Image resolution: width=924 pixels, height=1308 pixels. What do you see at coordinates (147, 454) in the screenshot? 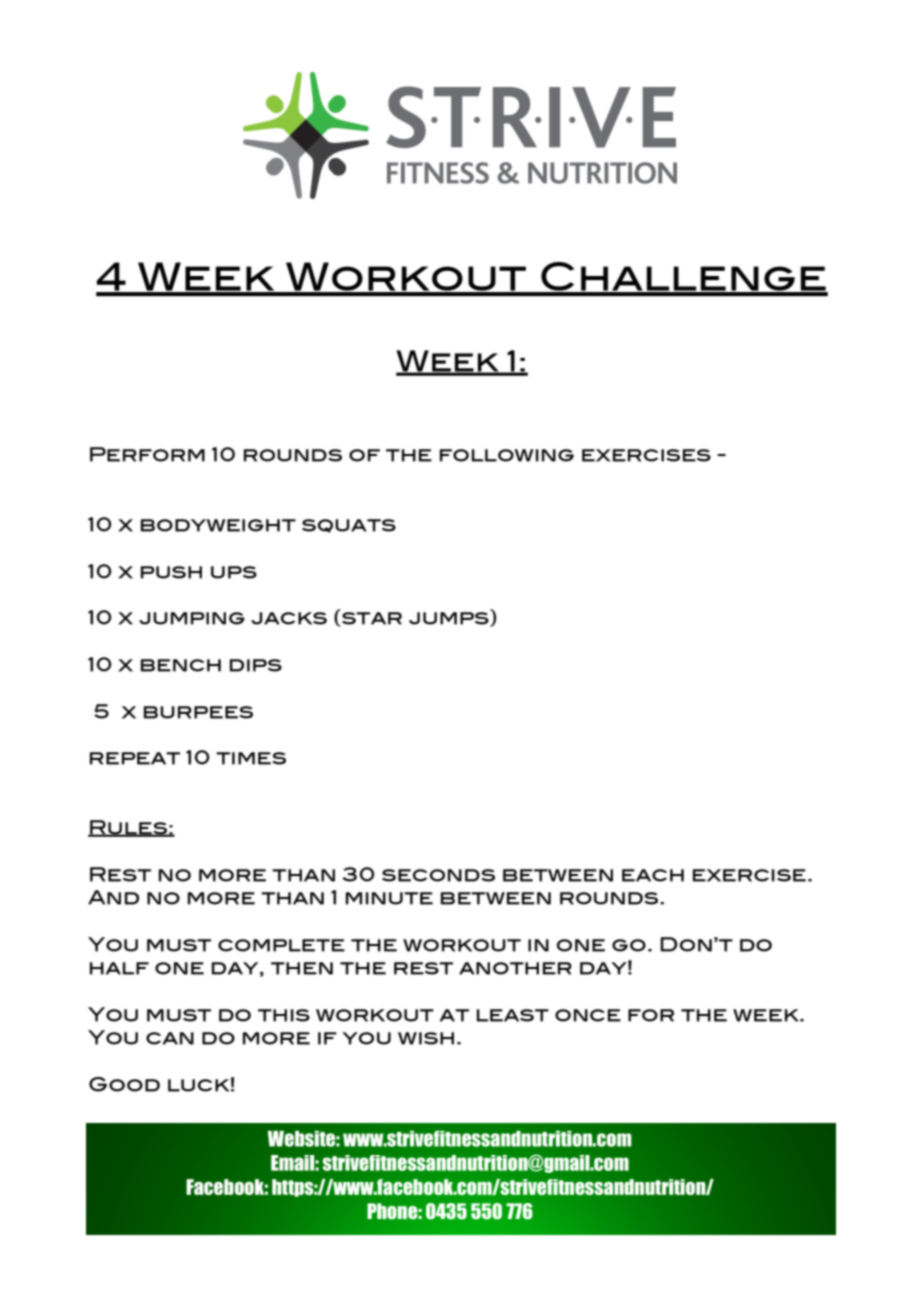
I see `Perform` at bounding box center [147, 454].
